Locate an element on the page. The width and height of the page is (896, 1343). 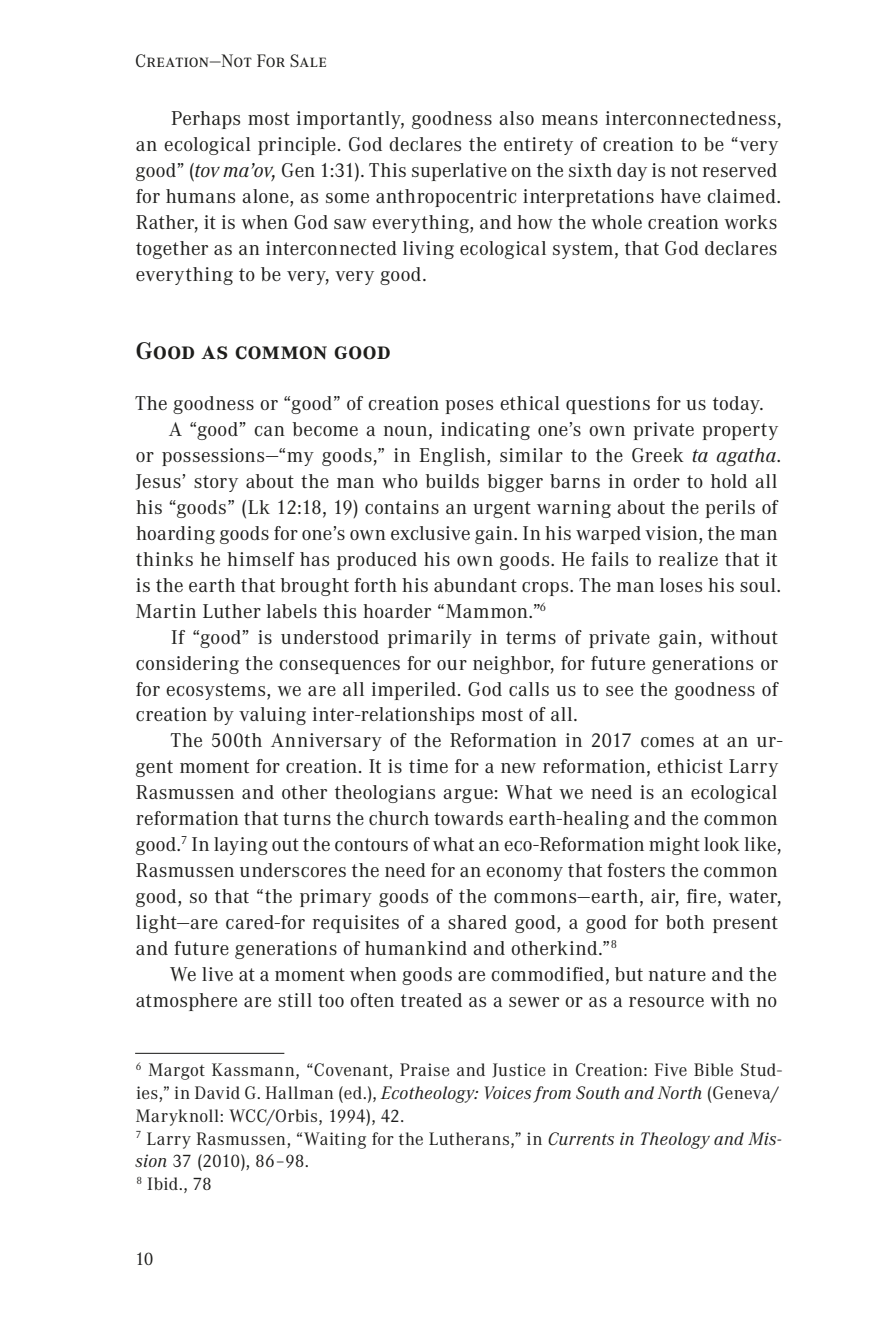
David is located at coordinates (217, 1092).
